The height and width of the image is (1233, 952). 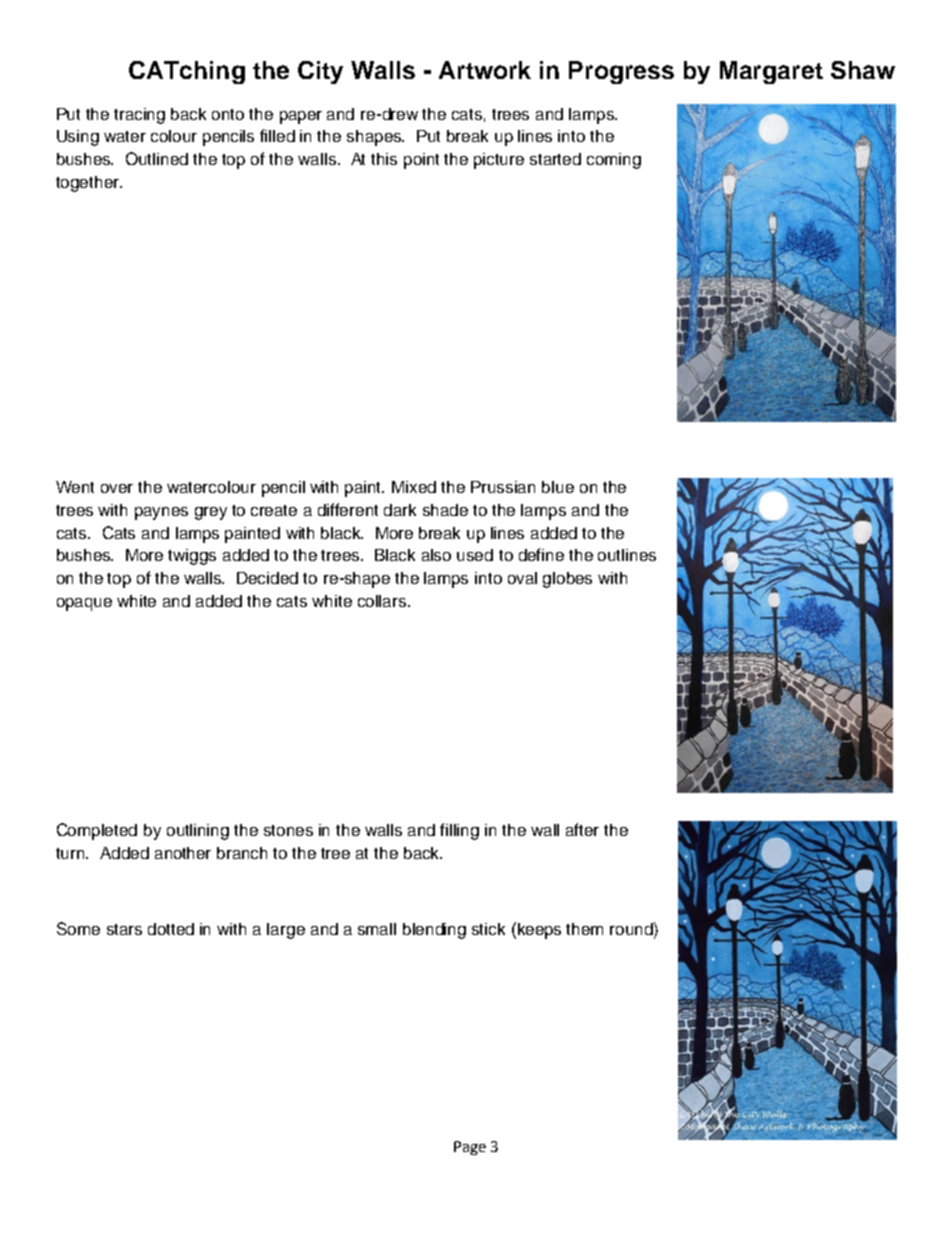 I want to click on dotted, so click(x=171, y=929).
